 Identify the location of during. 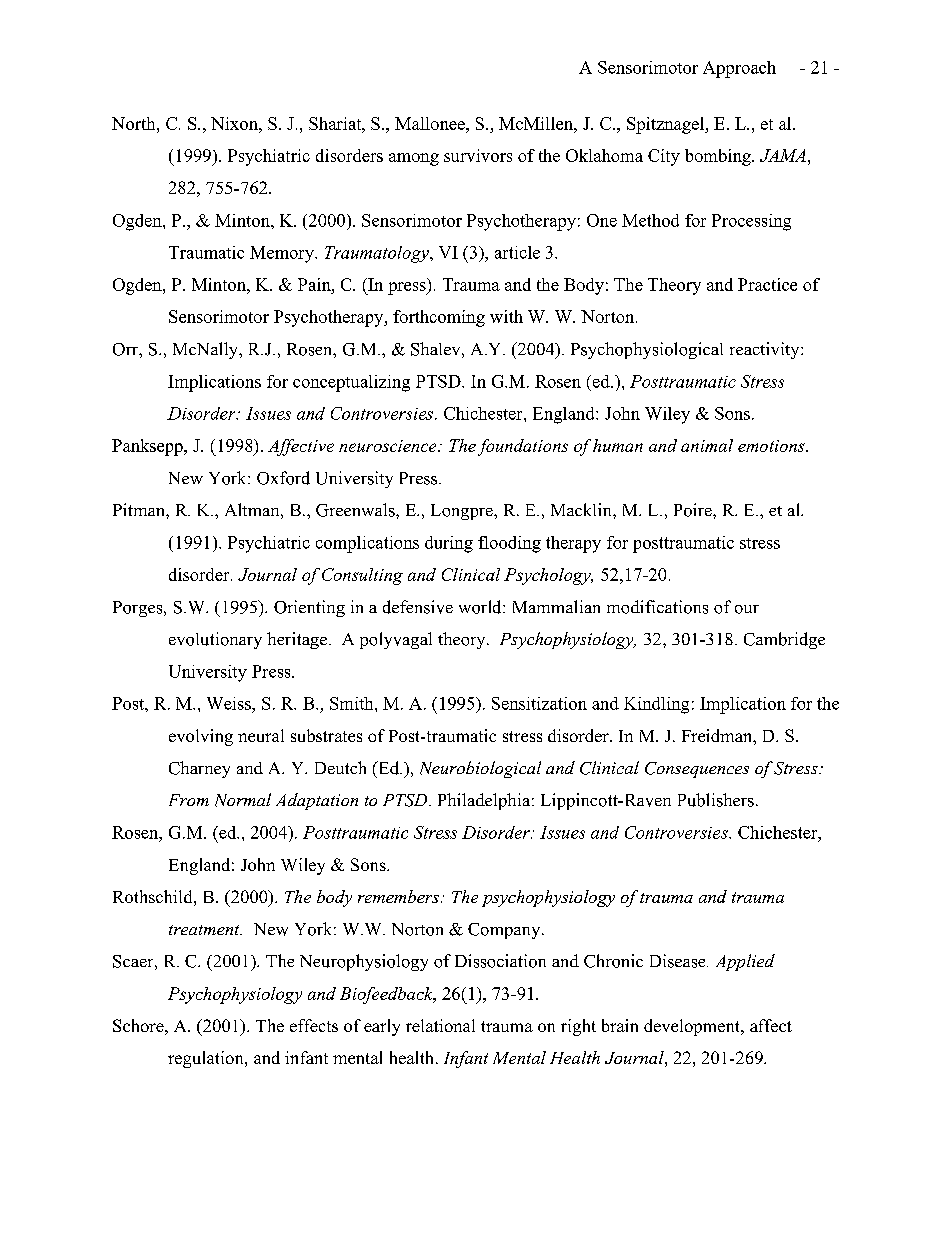
(449, 544).
